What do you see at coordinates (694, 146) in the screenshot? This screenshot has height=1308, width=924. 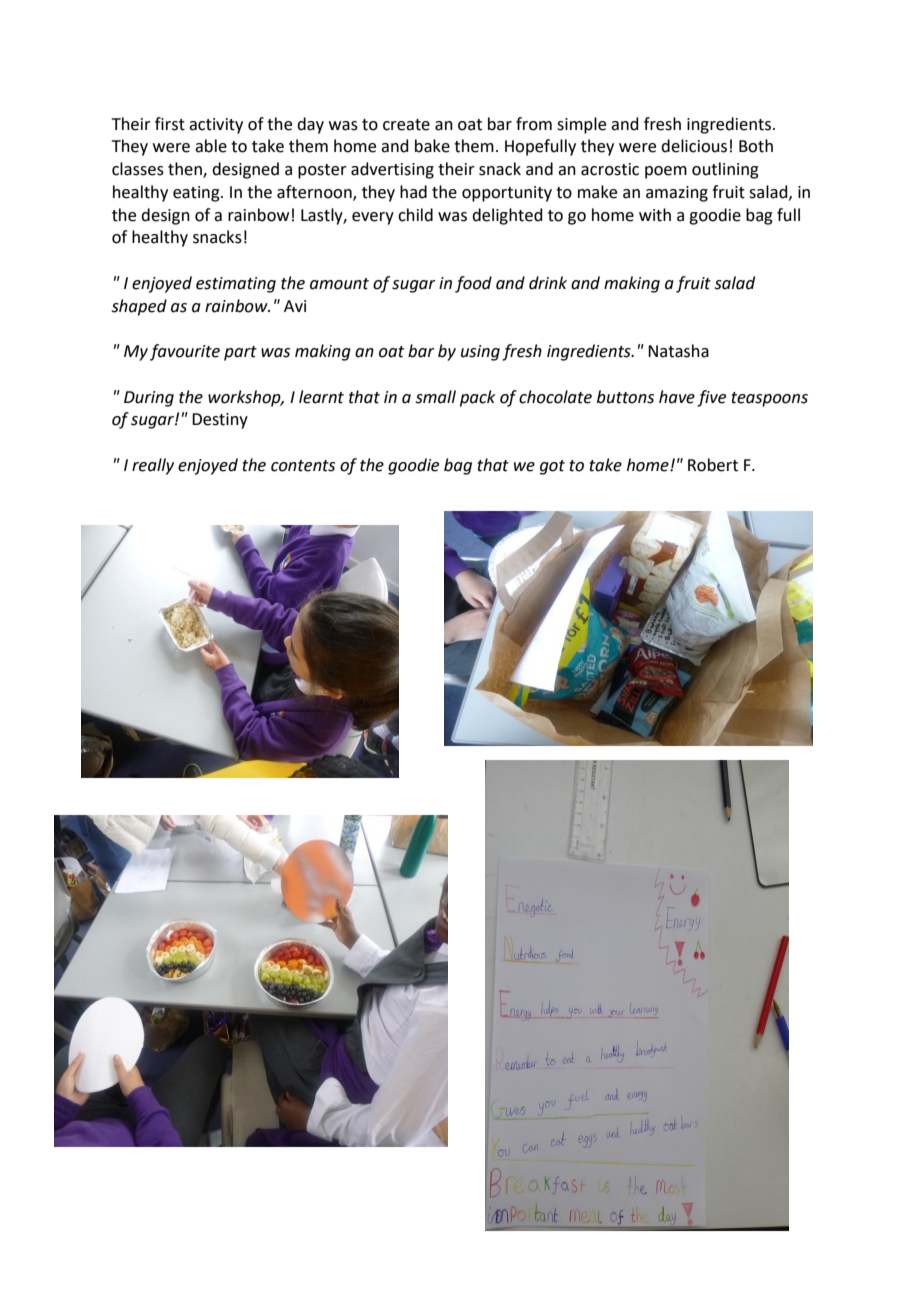 I see `delicious` at bounding box center [694, 146].
